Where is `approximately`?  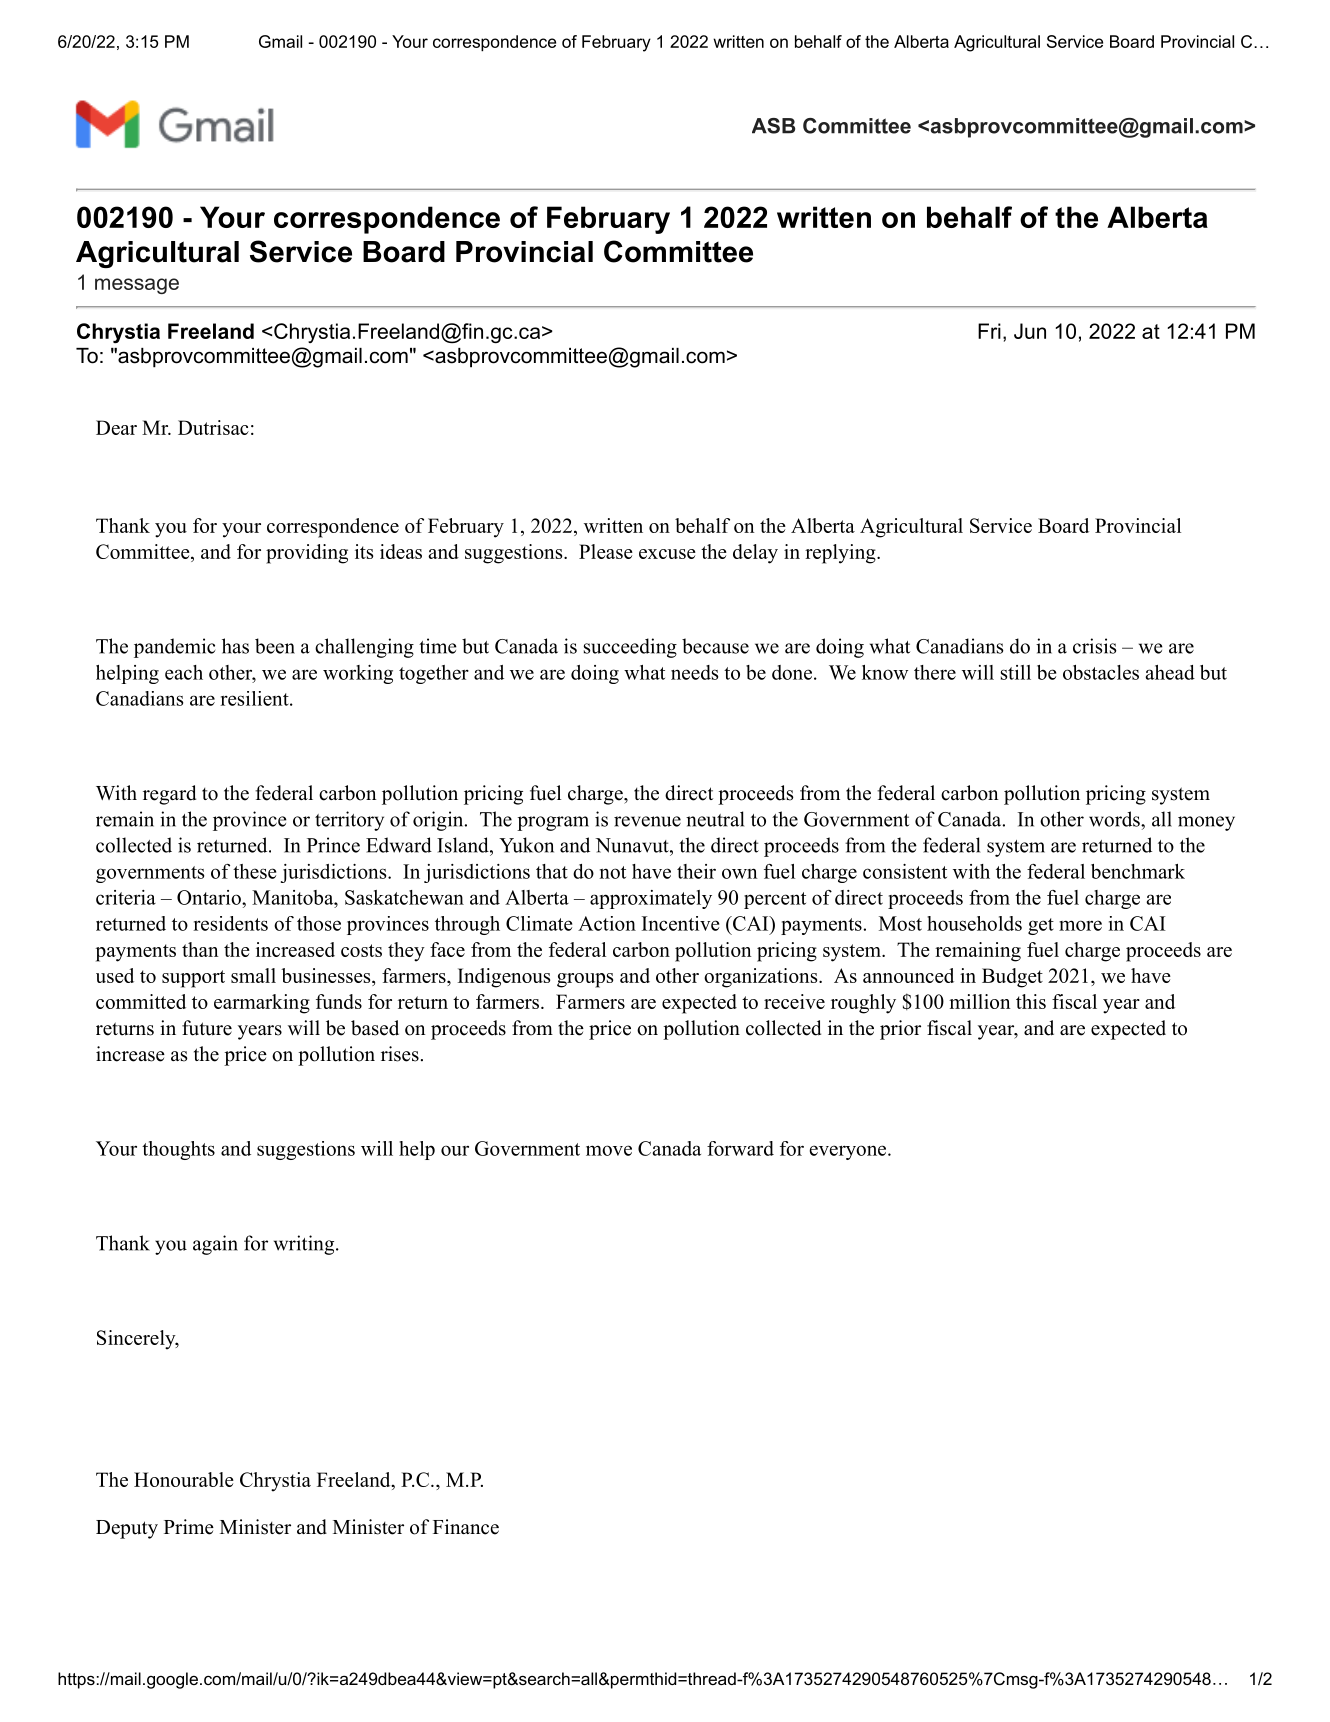 approximately is located at coordinates (651, 899).
